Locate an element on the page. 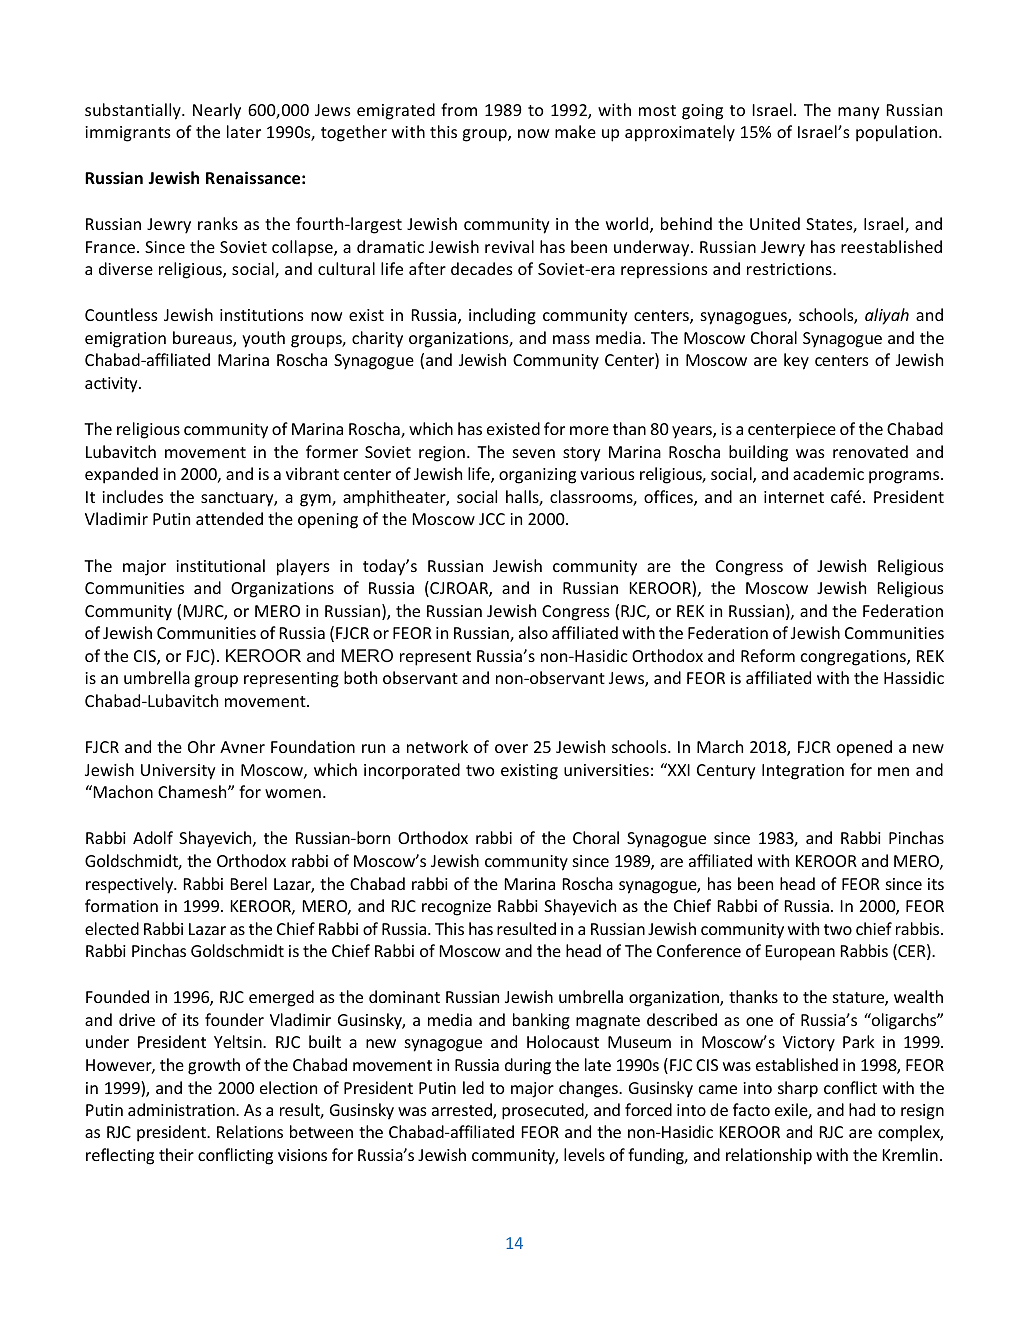 This image has height=1331, width=1029. administration is located at coordinates (182, 1109).
